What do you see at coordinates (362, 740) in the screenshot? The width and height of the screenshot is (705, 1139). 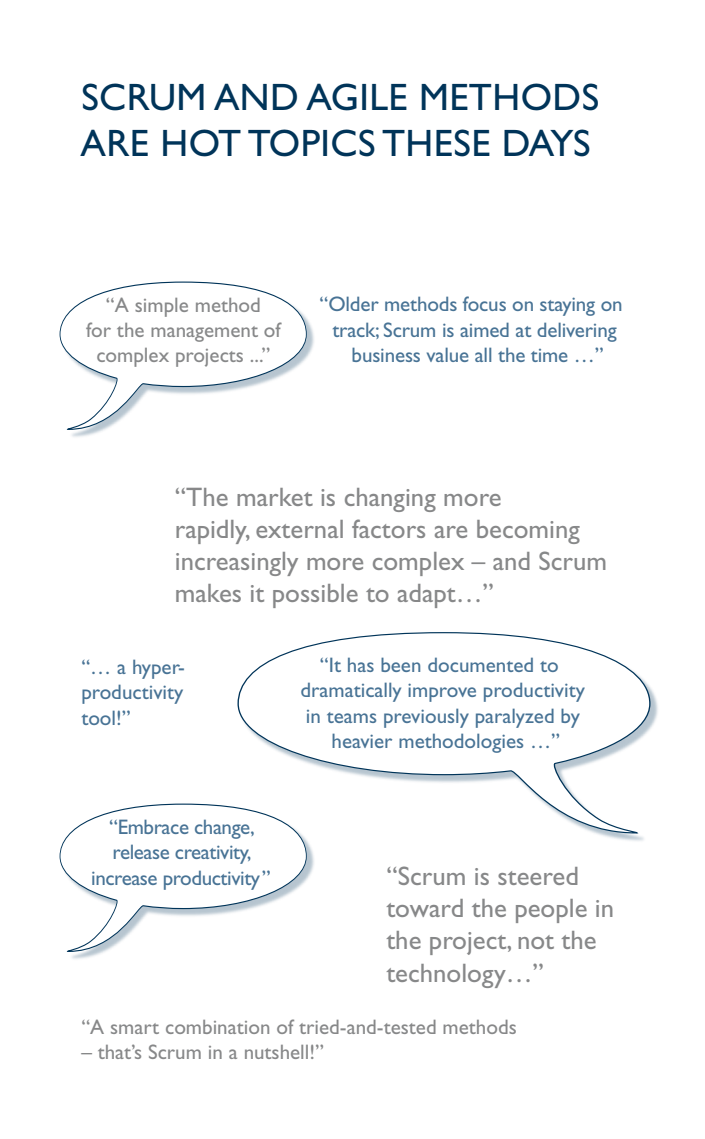 I see `heavier` at bounding box center [362, 740].
